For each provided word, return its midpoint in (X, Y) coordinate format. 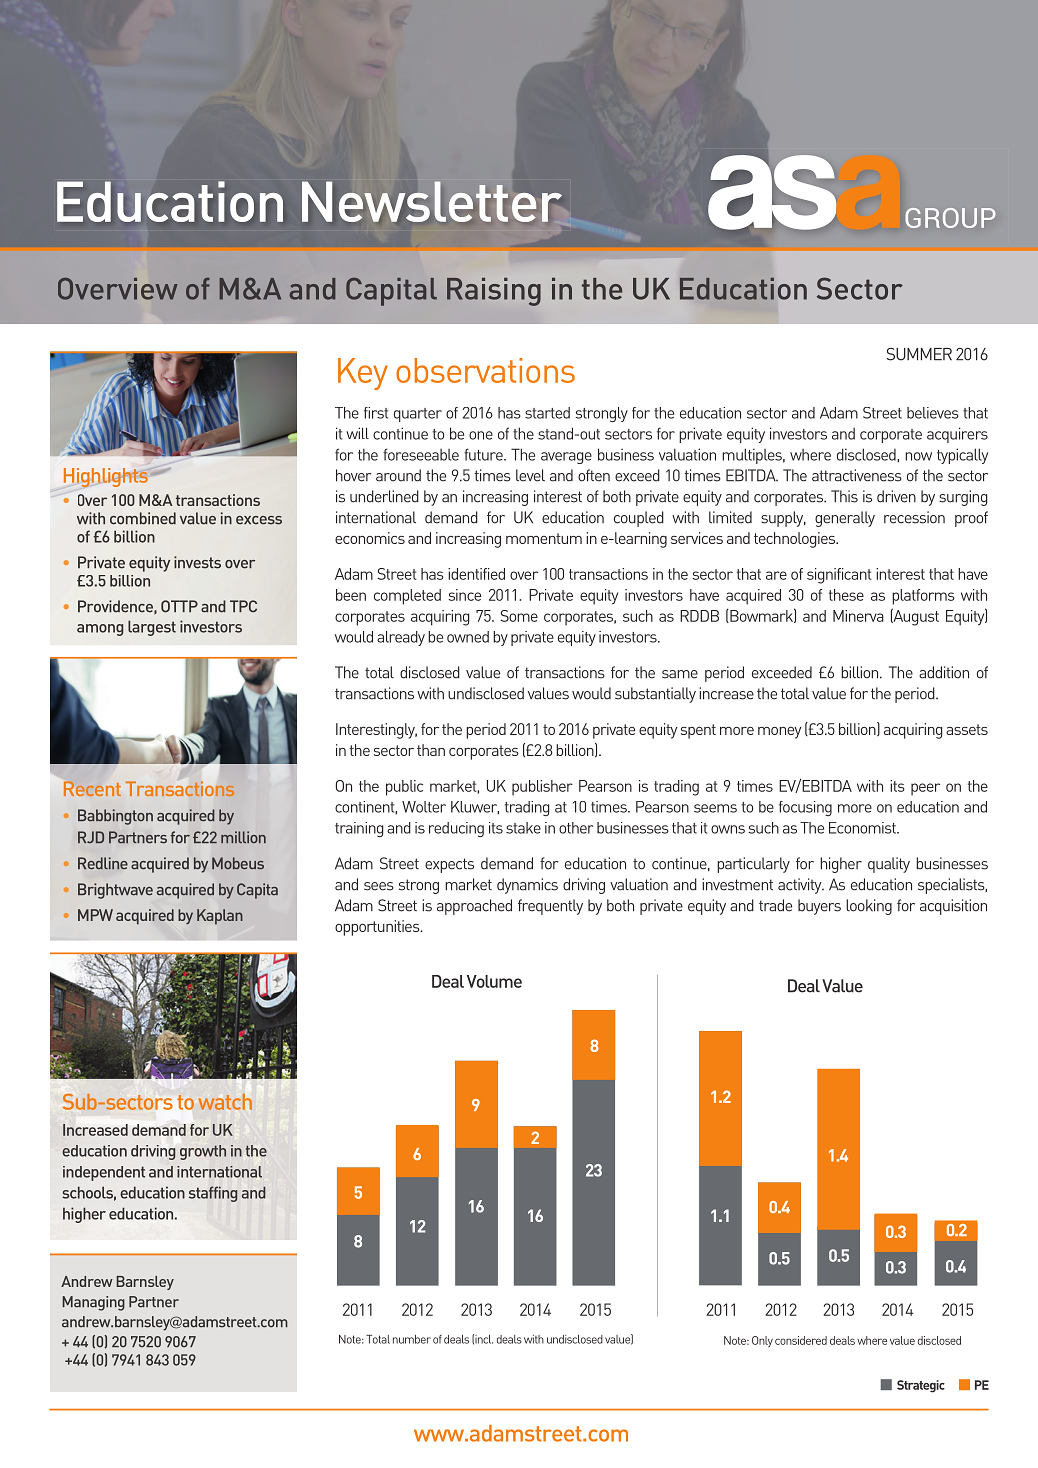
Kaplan (220, 916)
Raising (494, 292)
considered (801, 1340)
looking (869, 907)
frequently (550, 907)
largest (152, 628)
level (530, 475)
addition (944, 672)
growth (203, 1152)
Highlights (107, 477)
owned (468, 637)
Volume (494, 981)
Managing (93, 1303)
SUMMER (919, 354)
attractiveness (857, 475)
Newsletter (432, 201)
